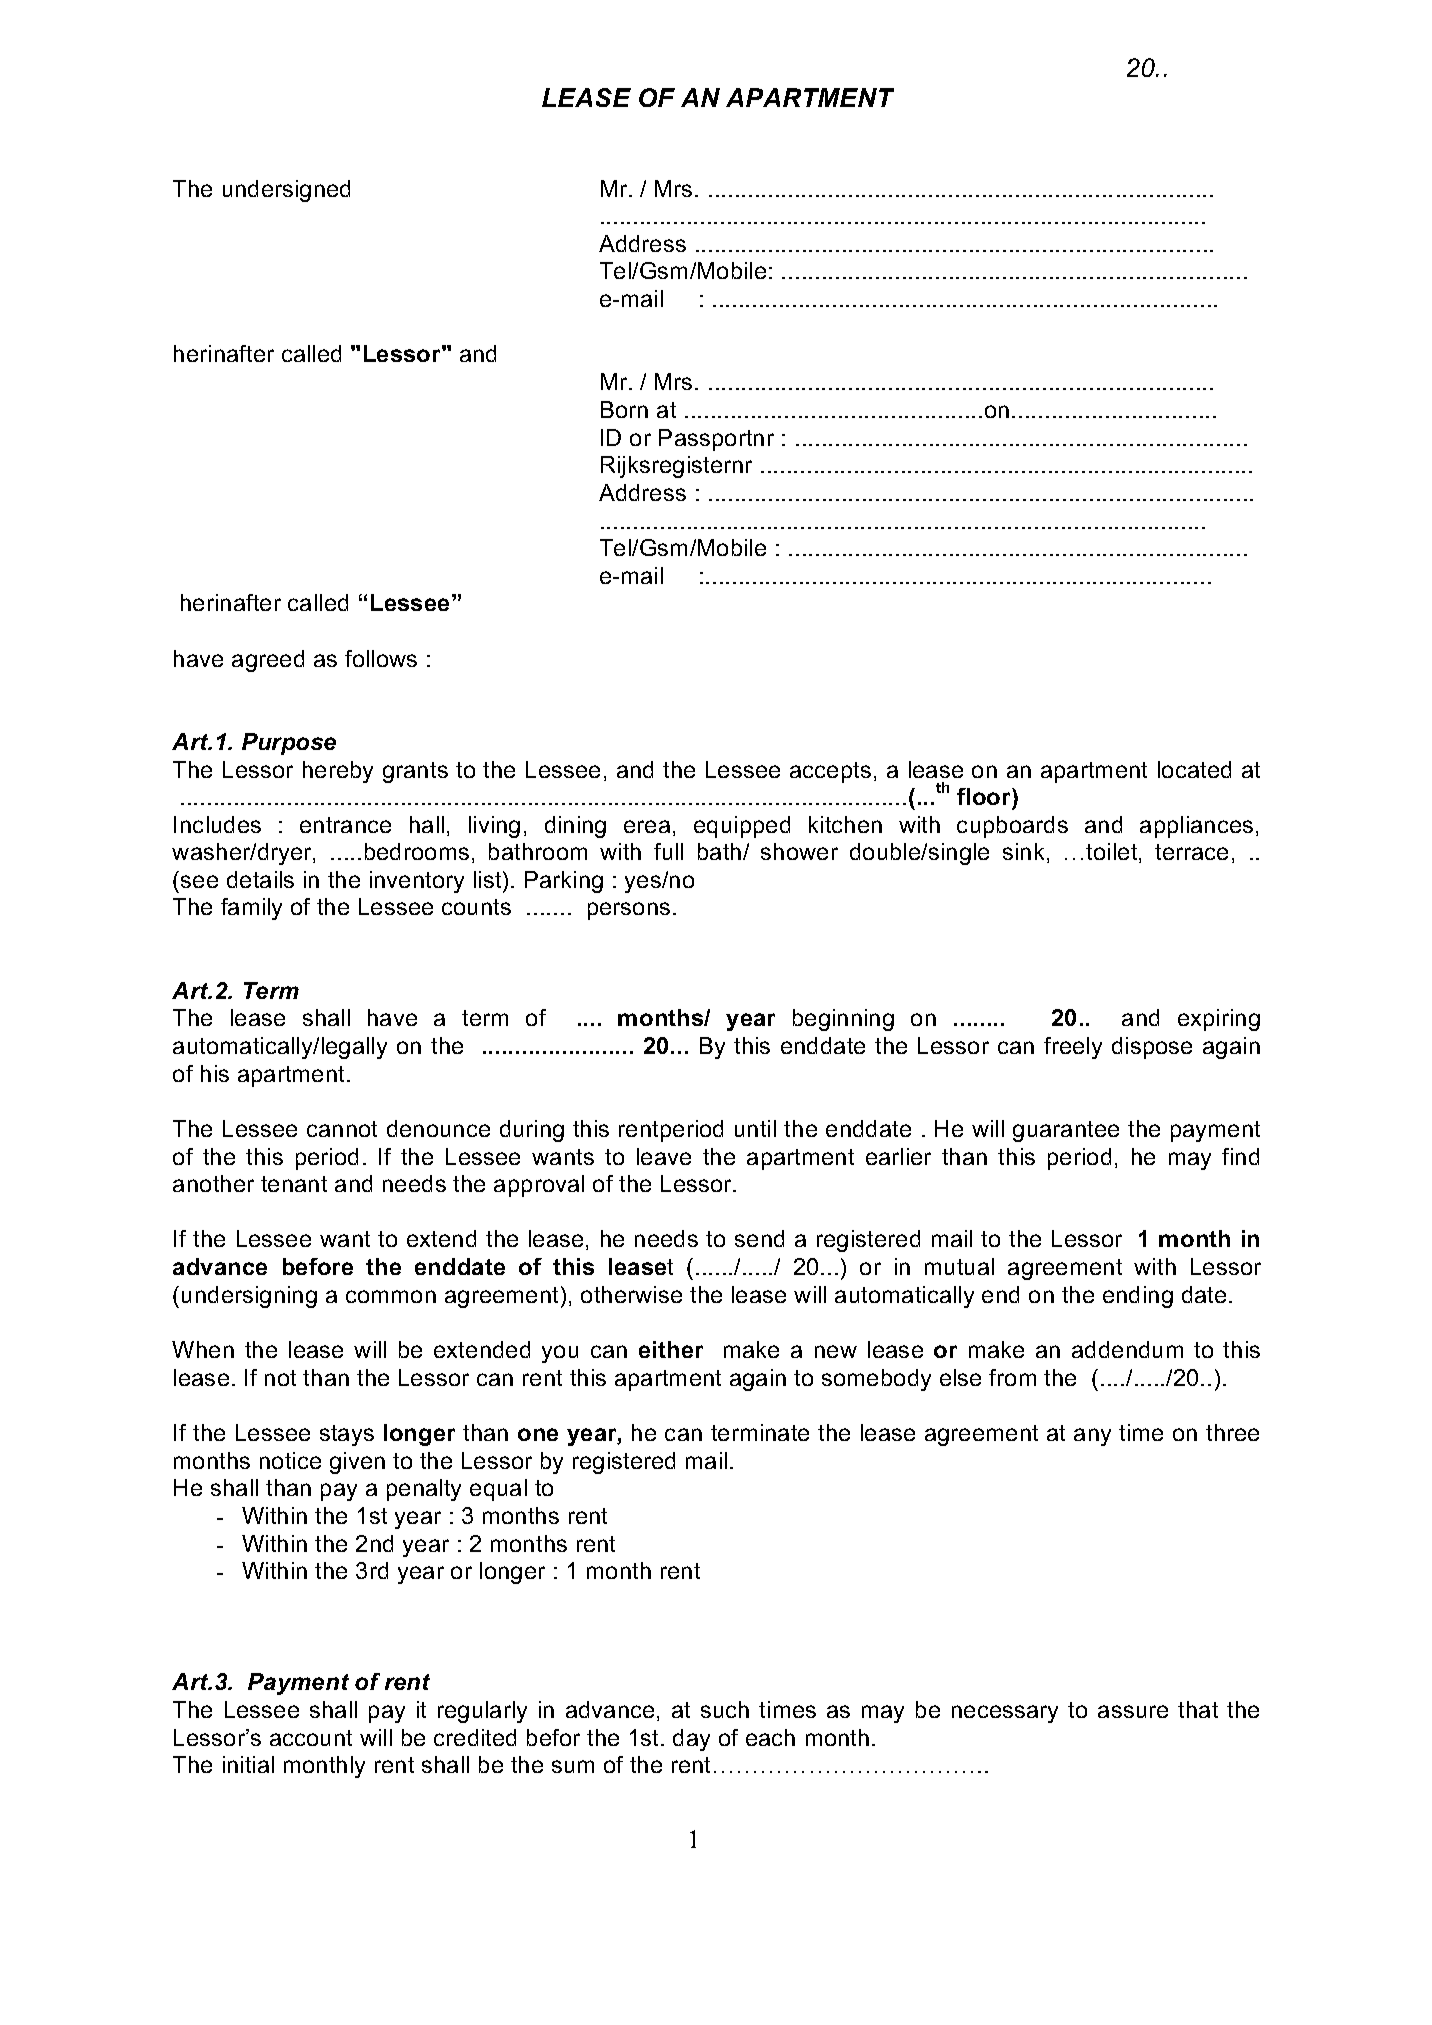 The image size is (1432, 2025). What do you see at coordinates (311, 1738) in the page?
I see `account` at bounding box center [311, 1738].
